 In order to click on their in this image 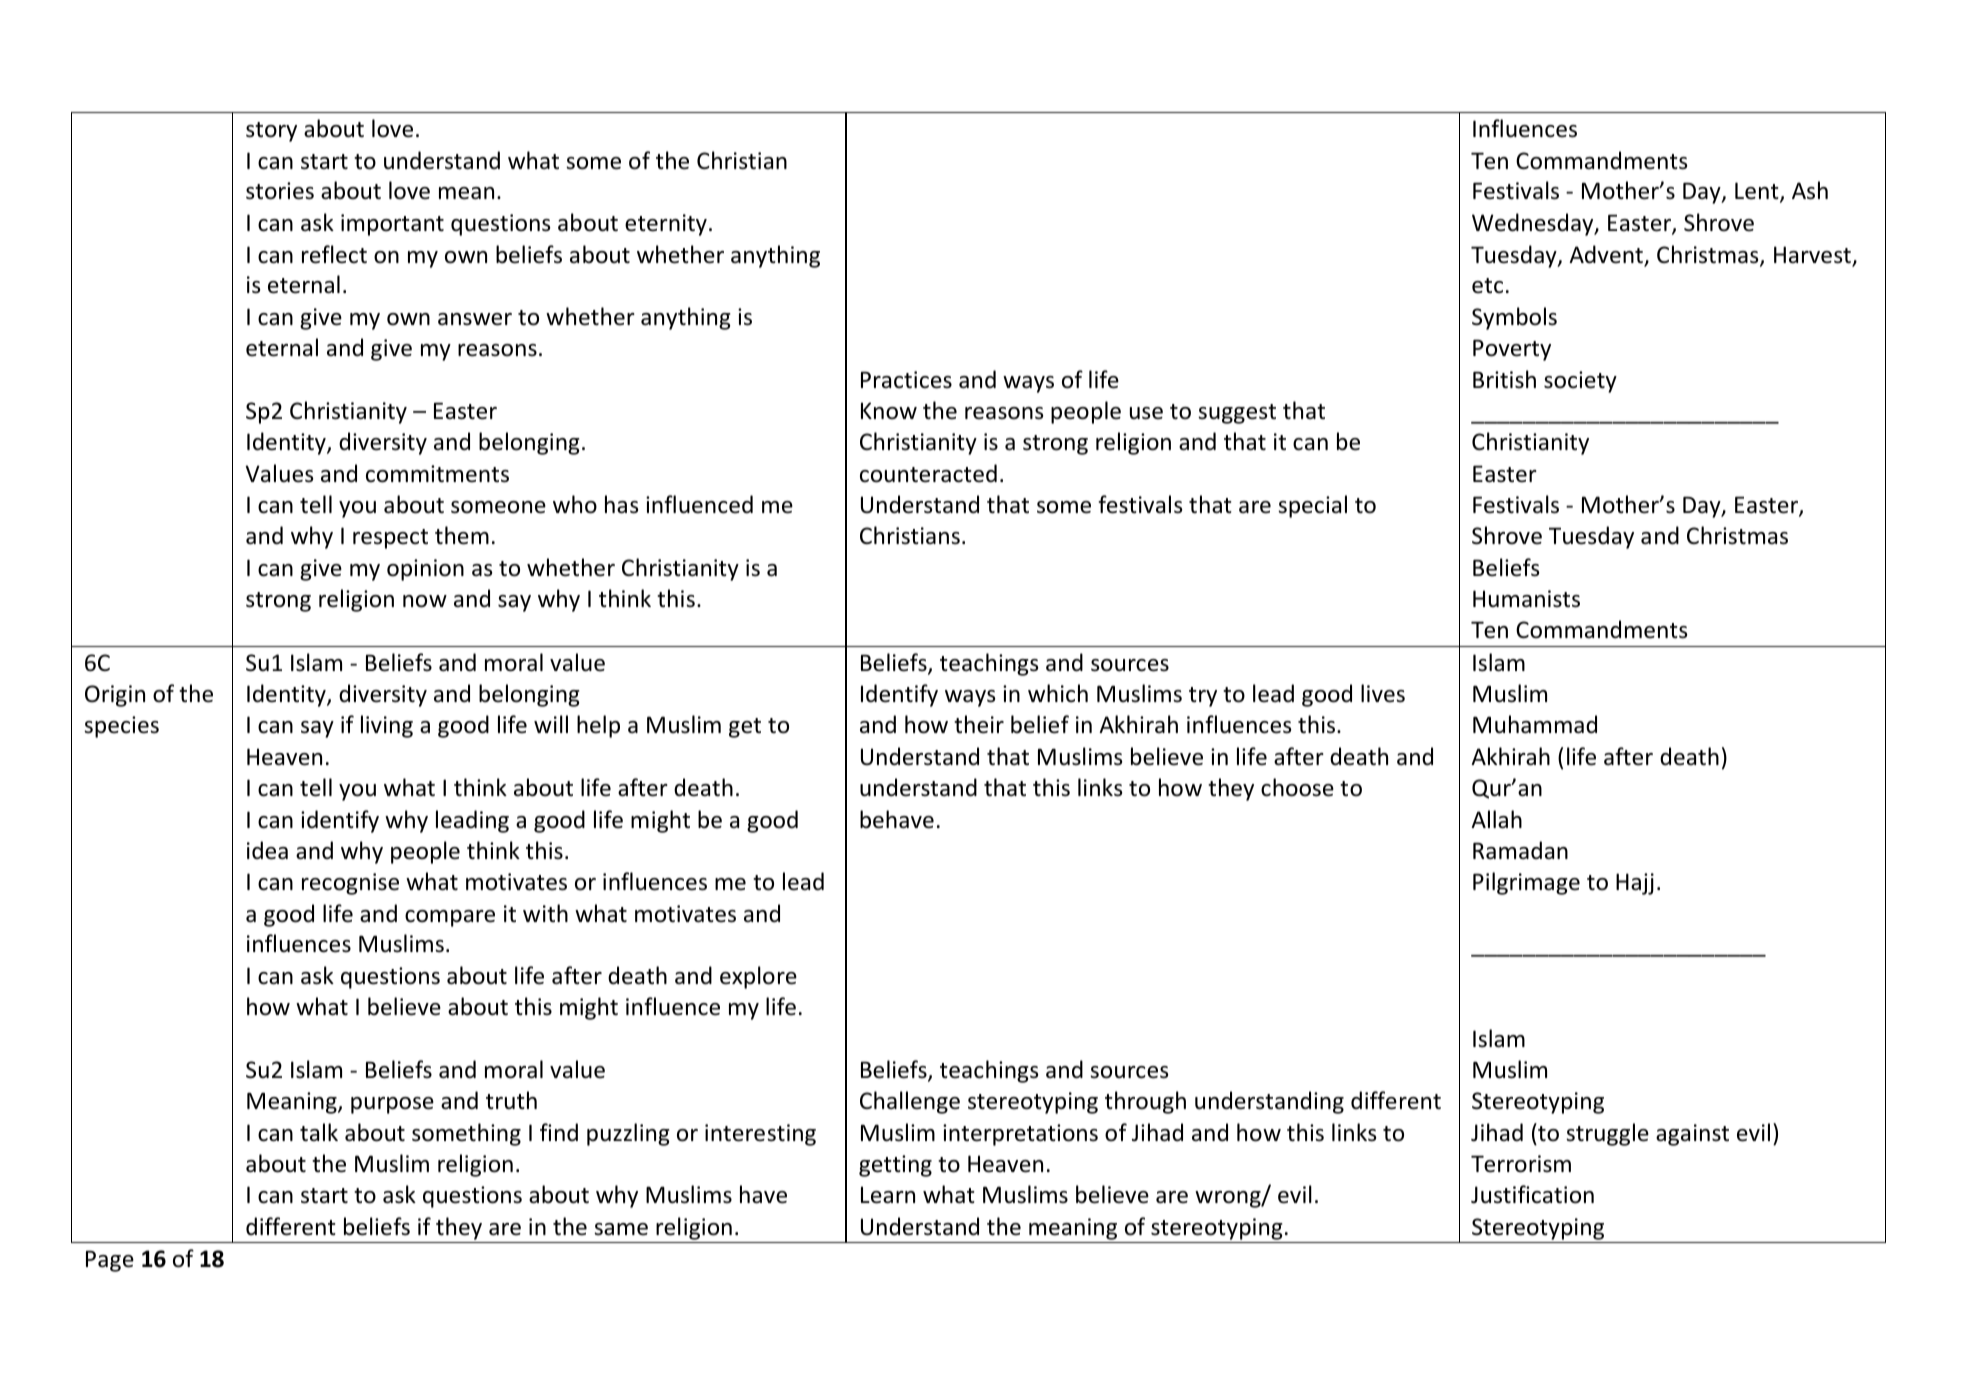, I will do `click(979, 724)`.
